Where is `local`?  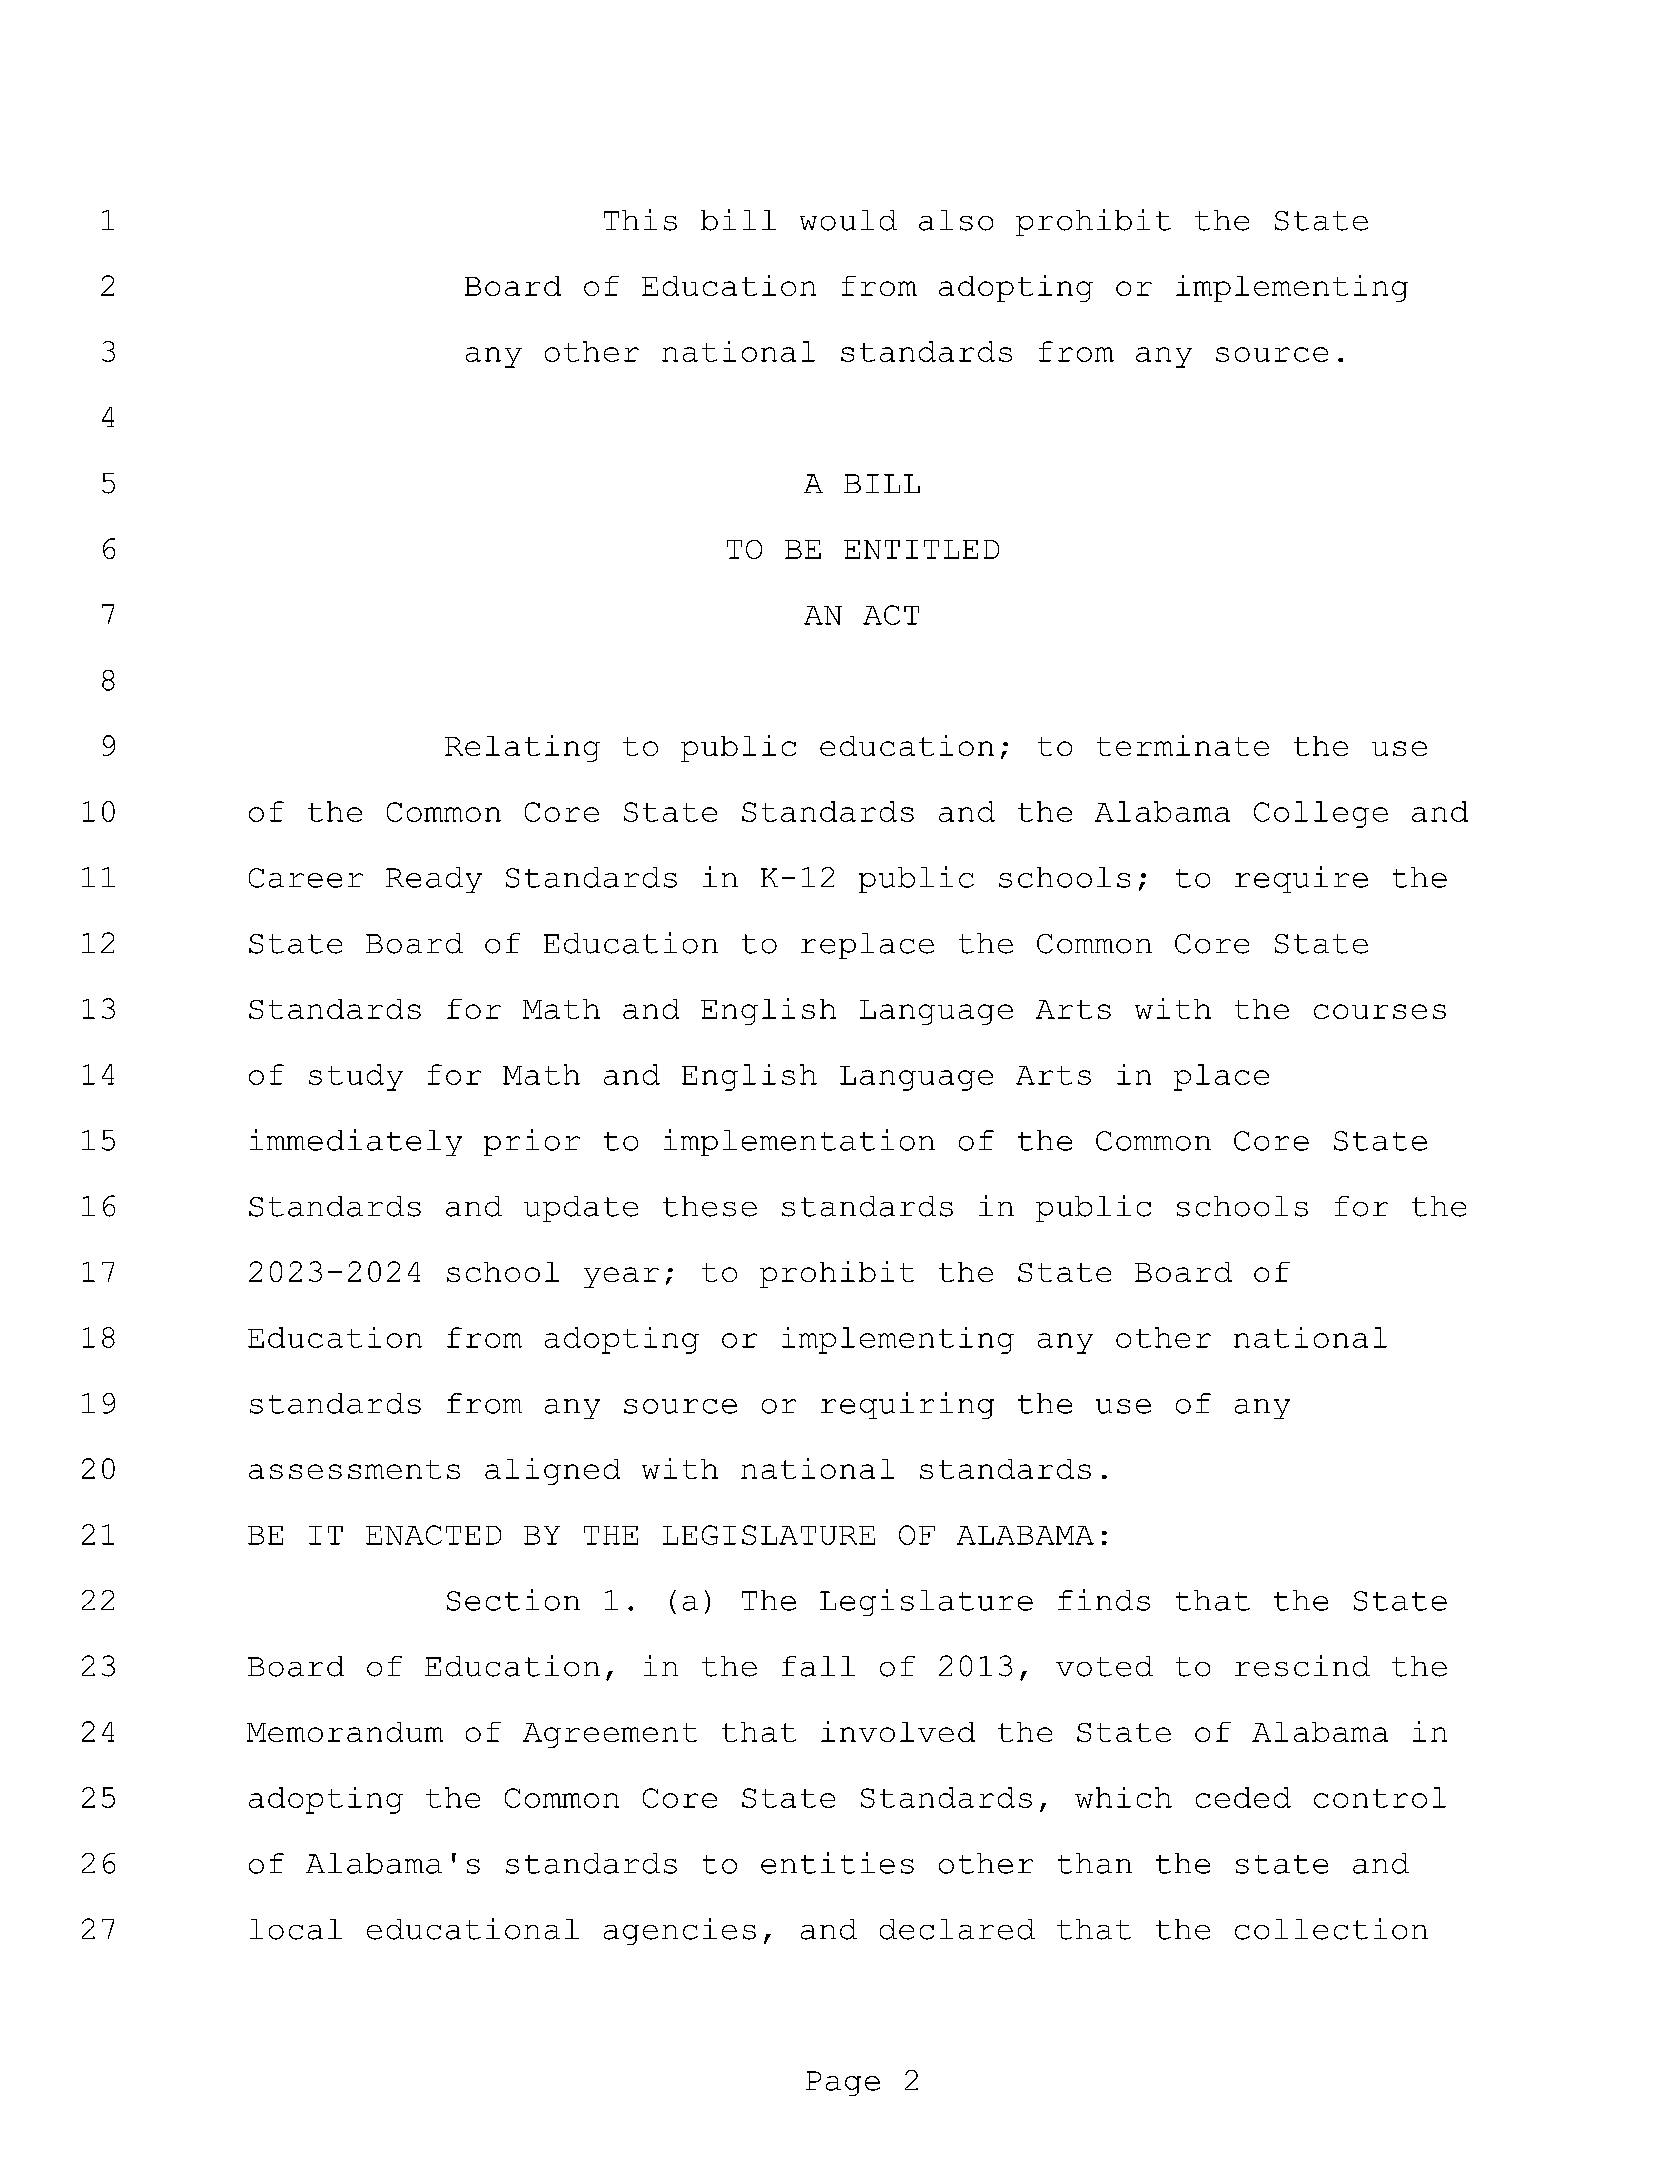 local is located at coordinates (296, 1929).
